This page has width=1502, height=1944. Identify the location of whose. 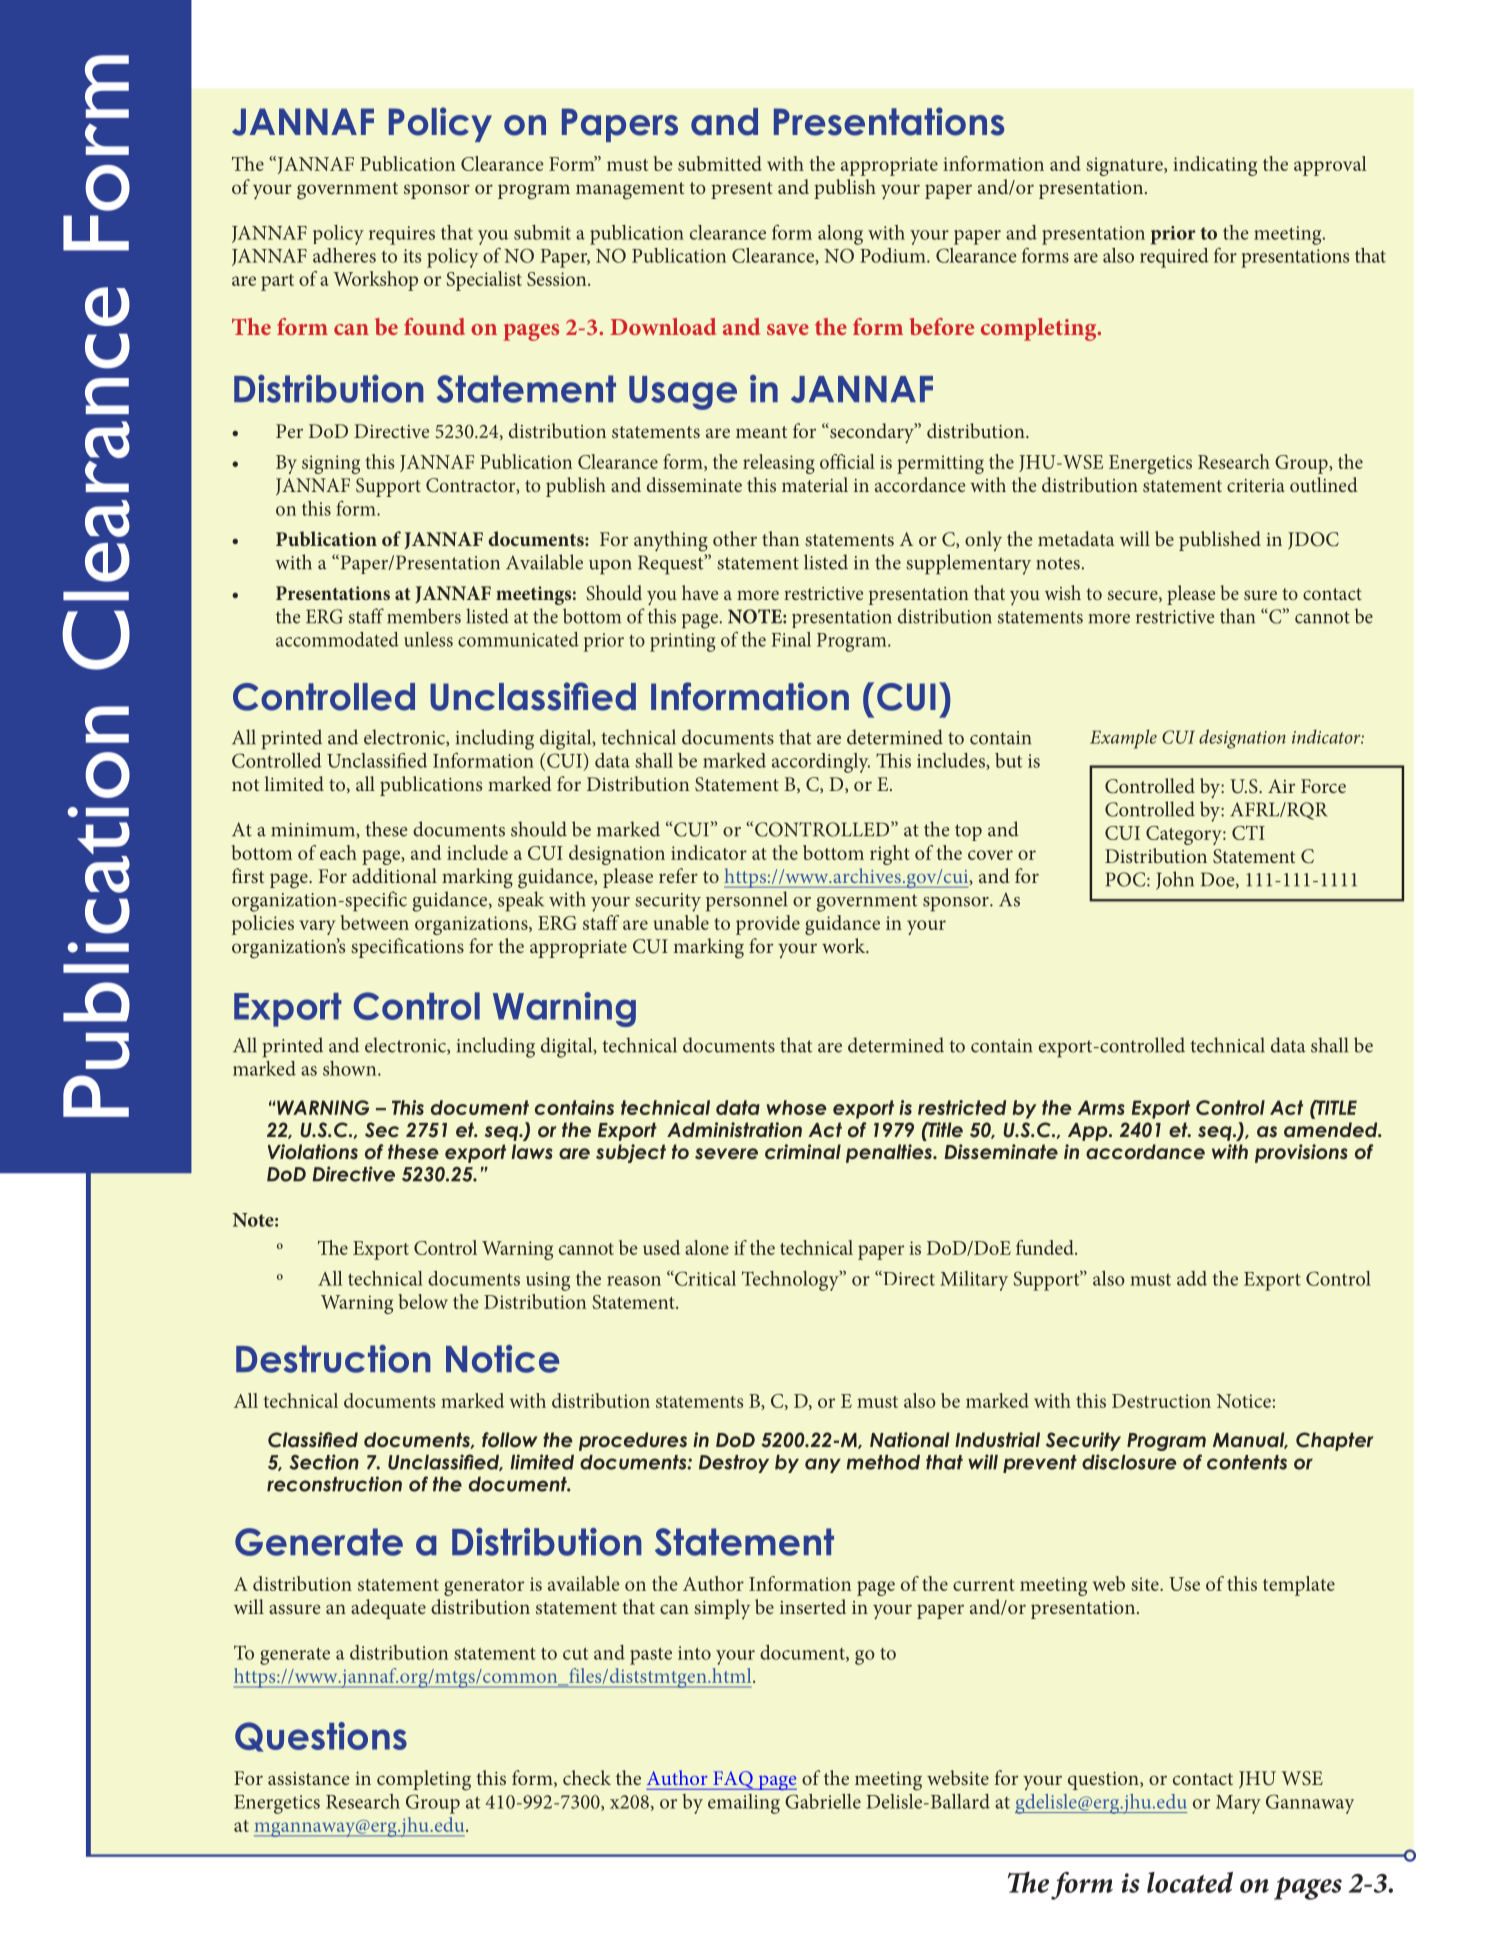
(796, 1107).
